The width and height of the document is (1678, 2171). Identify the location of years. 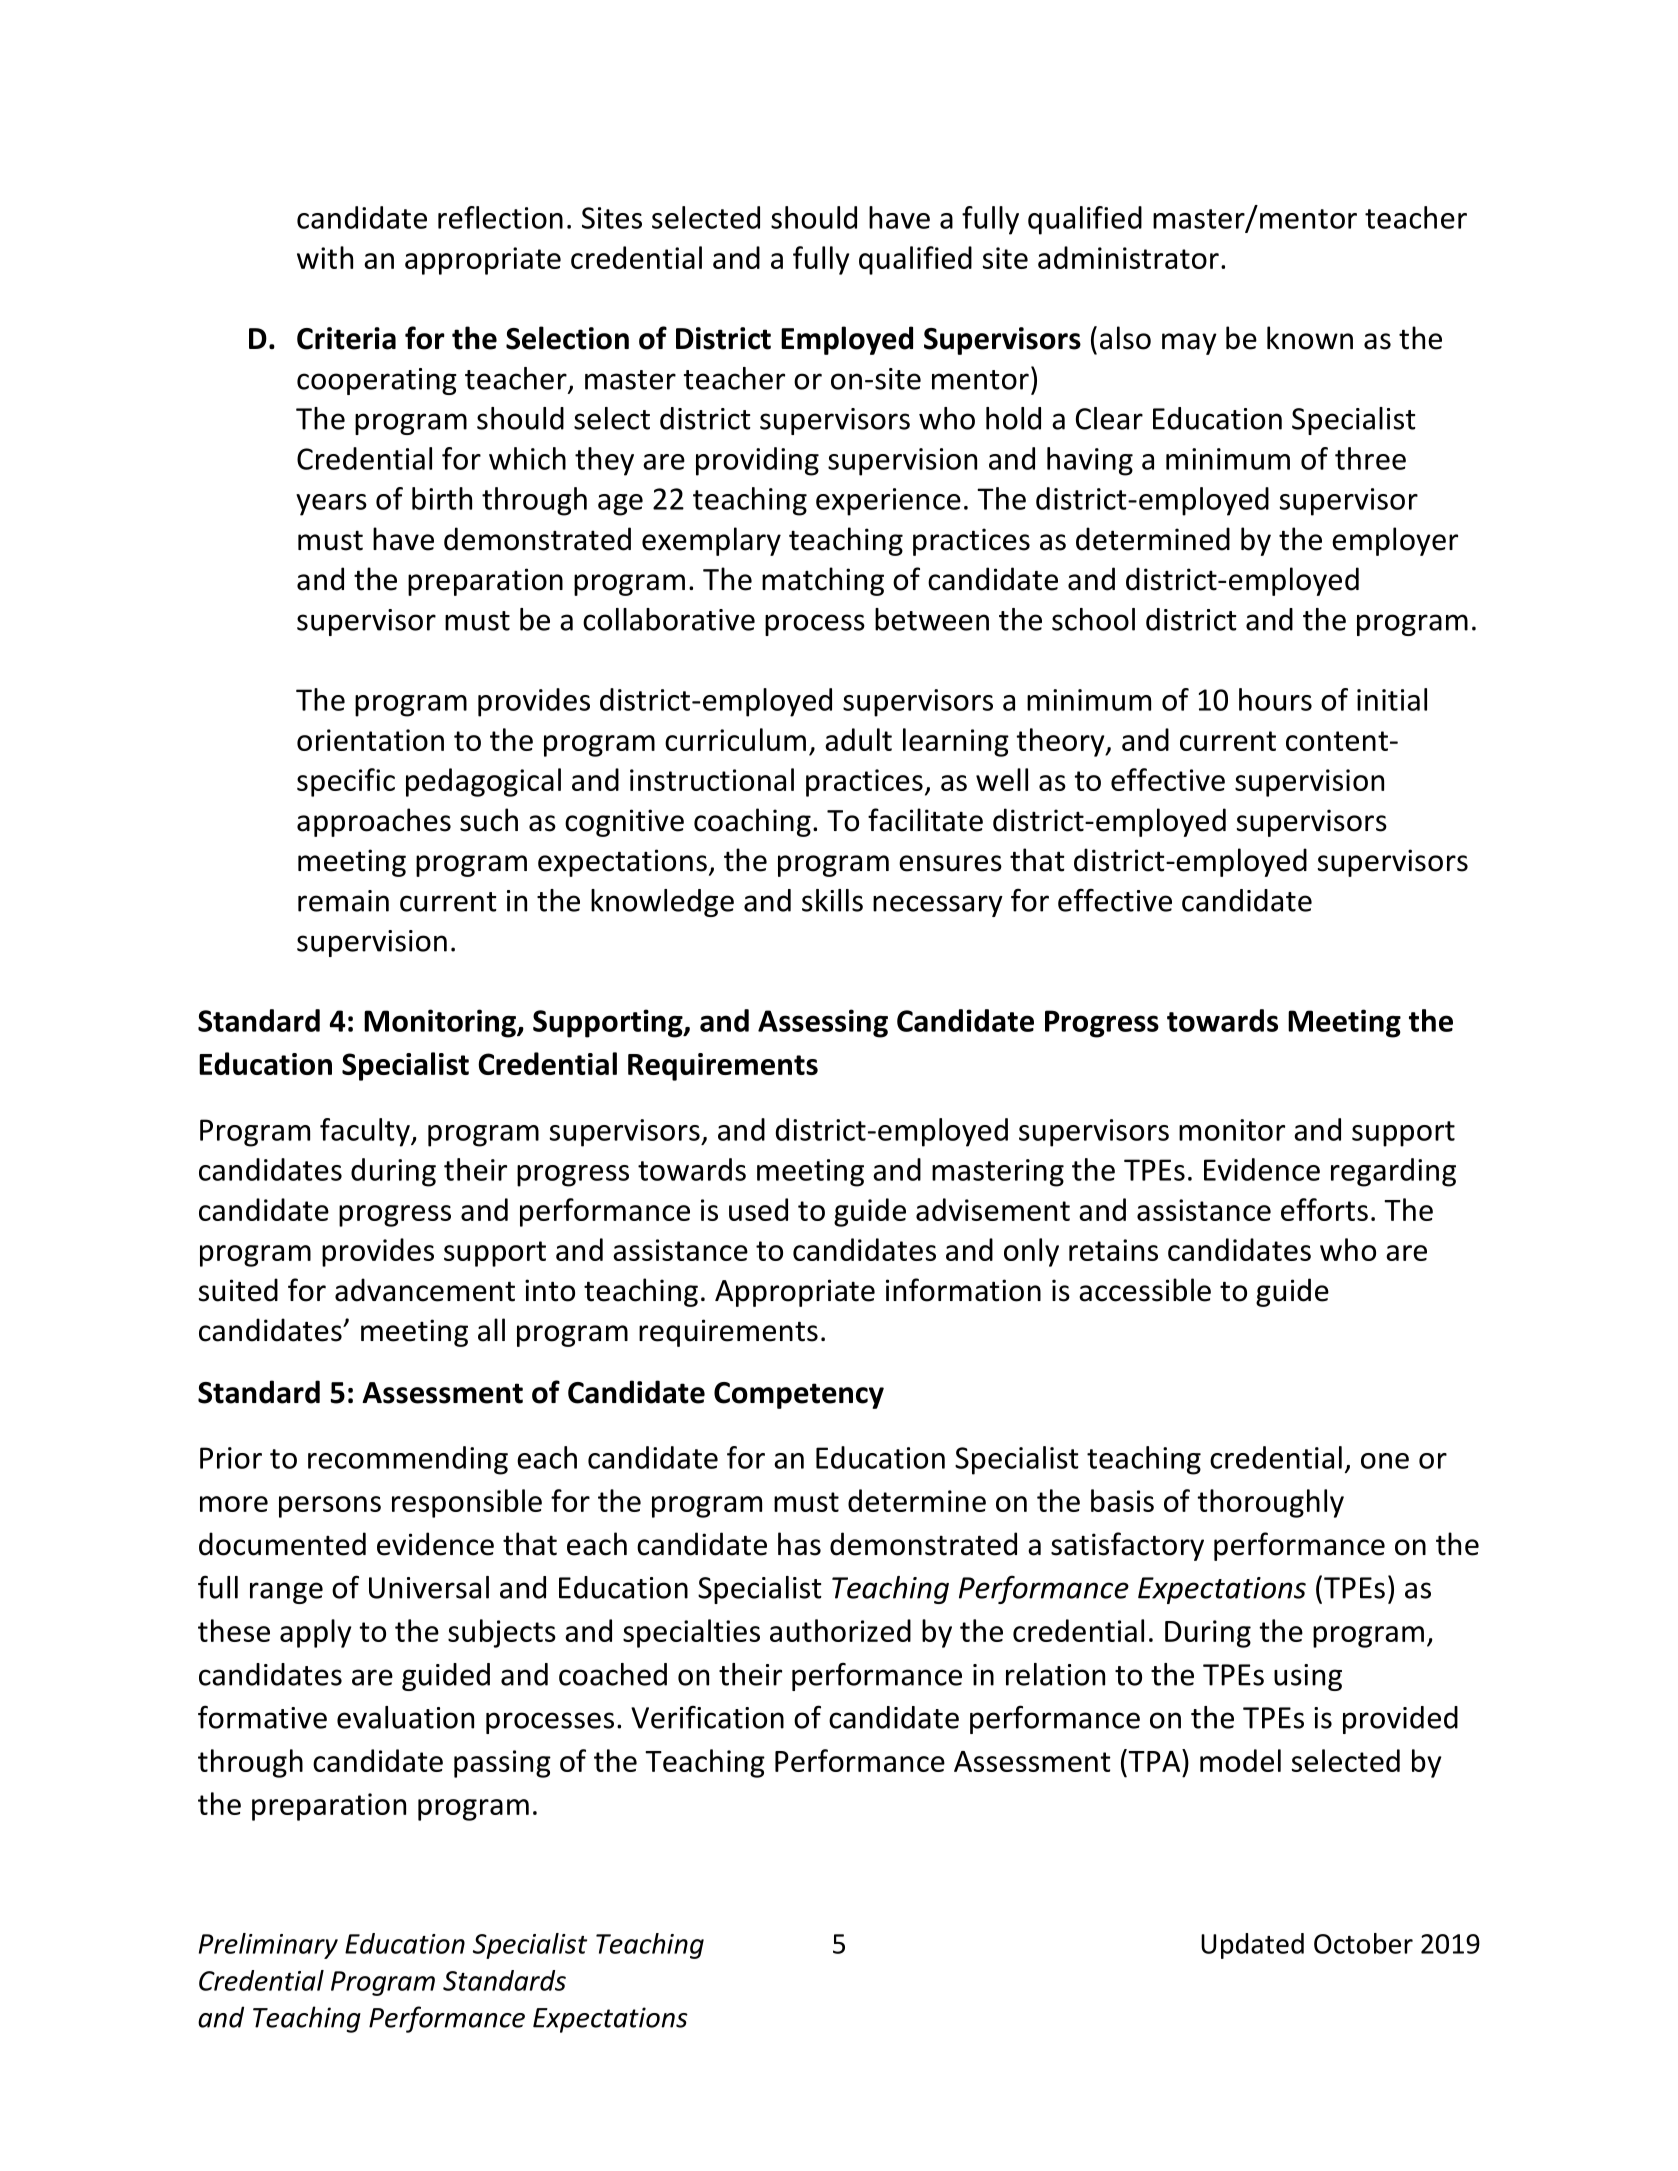
(331, 505).
